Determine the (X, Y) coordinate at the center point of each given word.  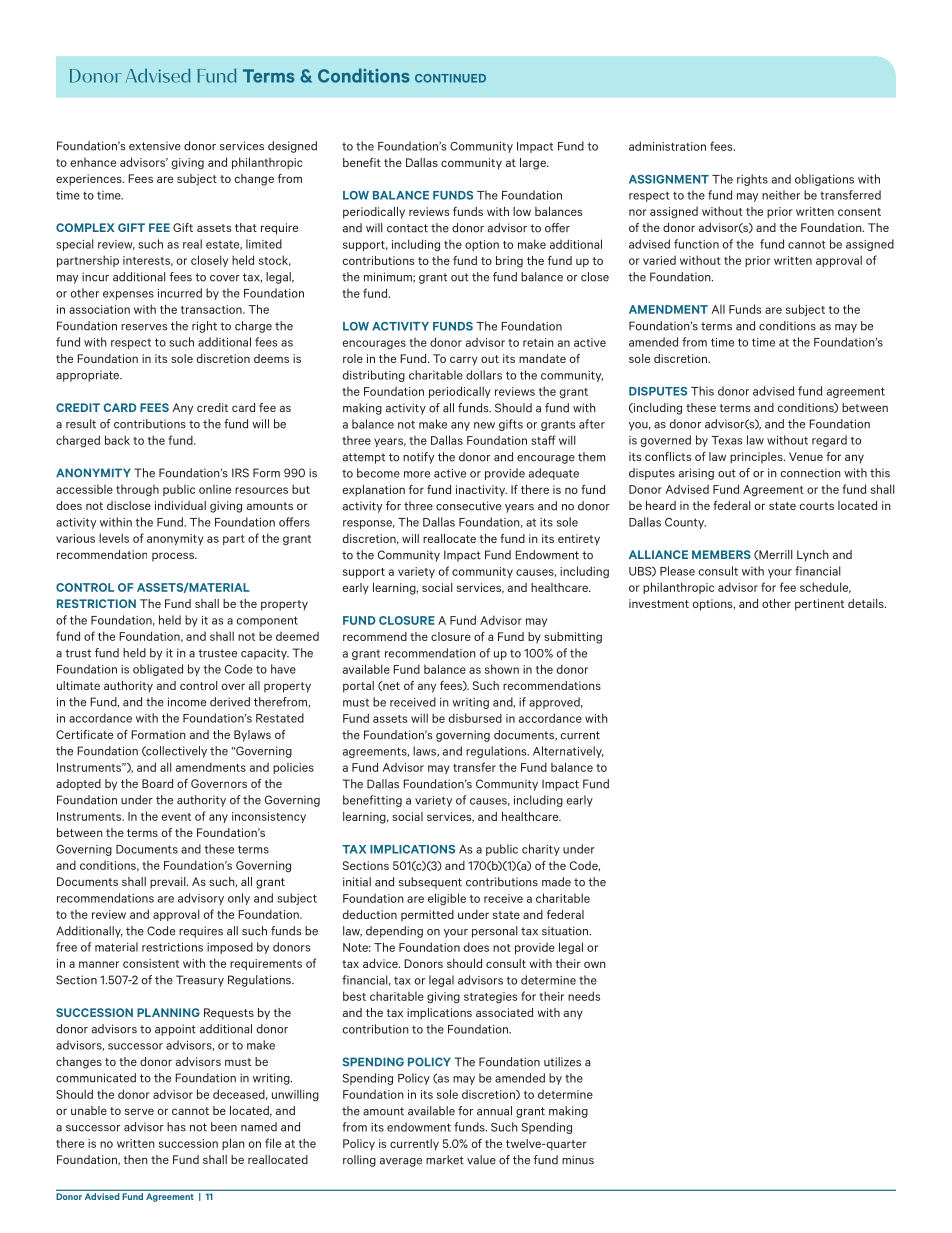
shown (502, 669)
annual (494, 1111)
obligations (824, 180)
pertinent (819, 605)
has (176, 1127)
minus (578, 1160)
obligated (158, 670)
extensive (155, 146)
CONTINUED (450, 78)
